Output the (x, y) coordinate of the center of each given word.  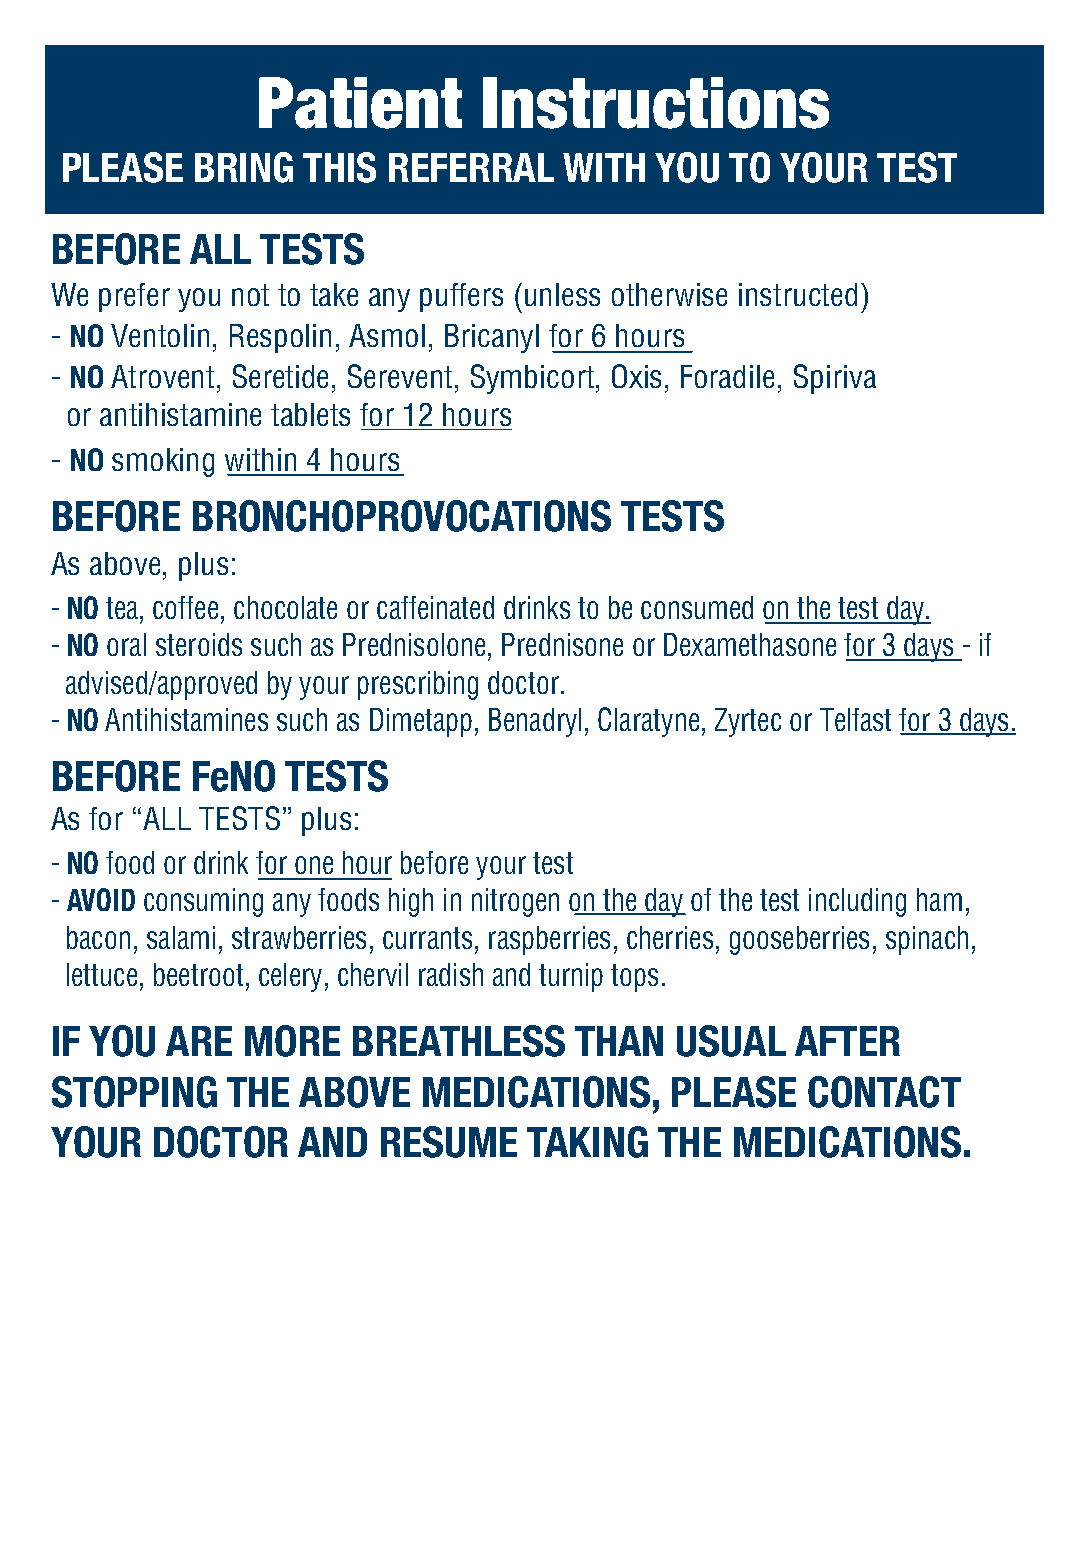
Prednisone (562, 644)
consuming (203, 902)
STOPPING (134, 1092)
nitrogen (515, 902)
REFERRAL (471, 167)
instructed (798, 294)
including (857, 902)
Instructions (656, 103)
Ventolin (160, 335)
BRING (244, 167)
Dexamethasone (750, 644)
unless (560, 294)
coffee (185, 607)
